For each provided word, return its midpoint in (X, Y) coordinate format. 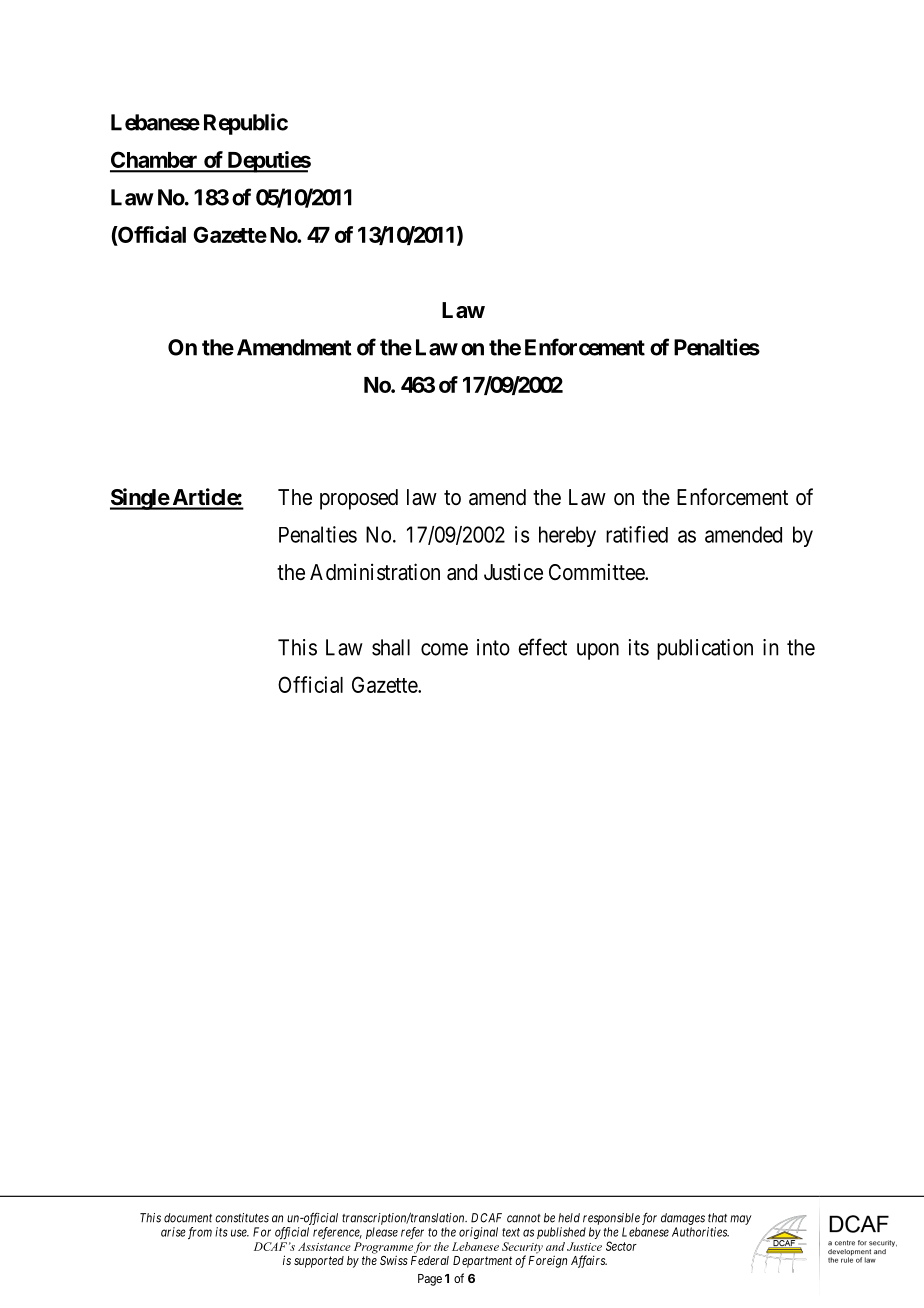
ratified (637, 534)
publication (705, 649)
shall (391, 647)
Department (482, 1262)
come (444, 649)
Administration (375, 572)
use (240, 1233)
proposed (359, 499)
